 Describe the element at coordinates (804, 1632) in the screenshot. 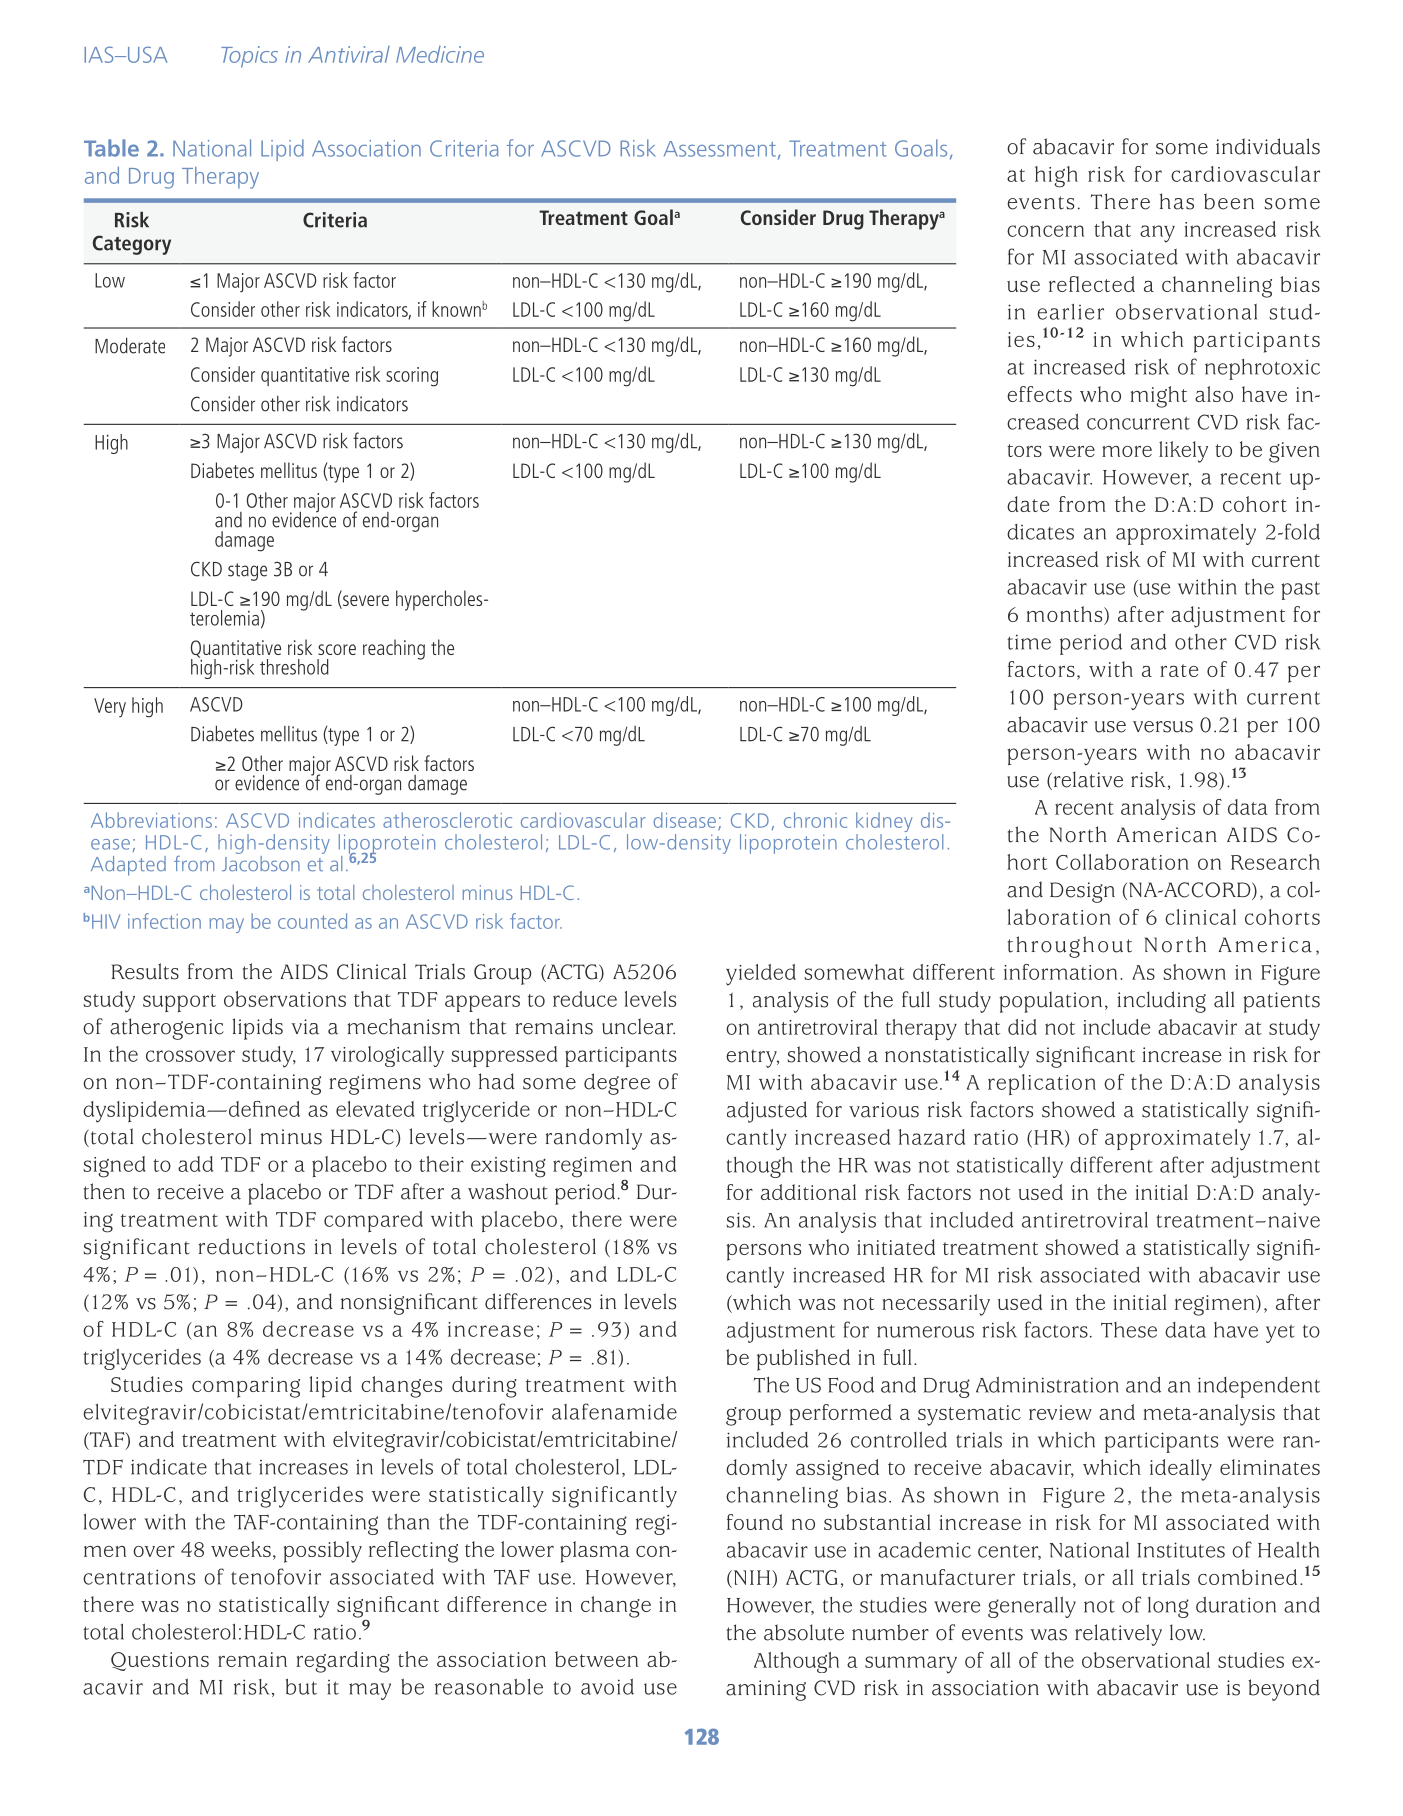

I see `absolute` at that location.
